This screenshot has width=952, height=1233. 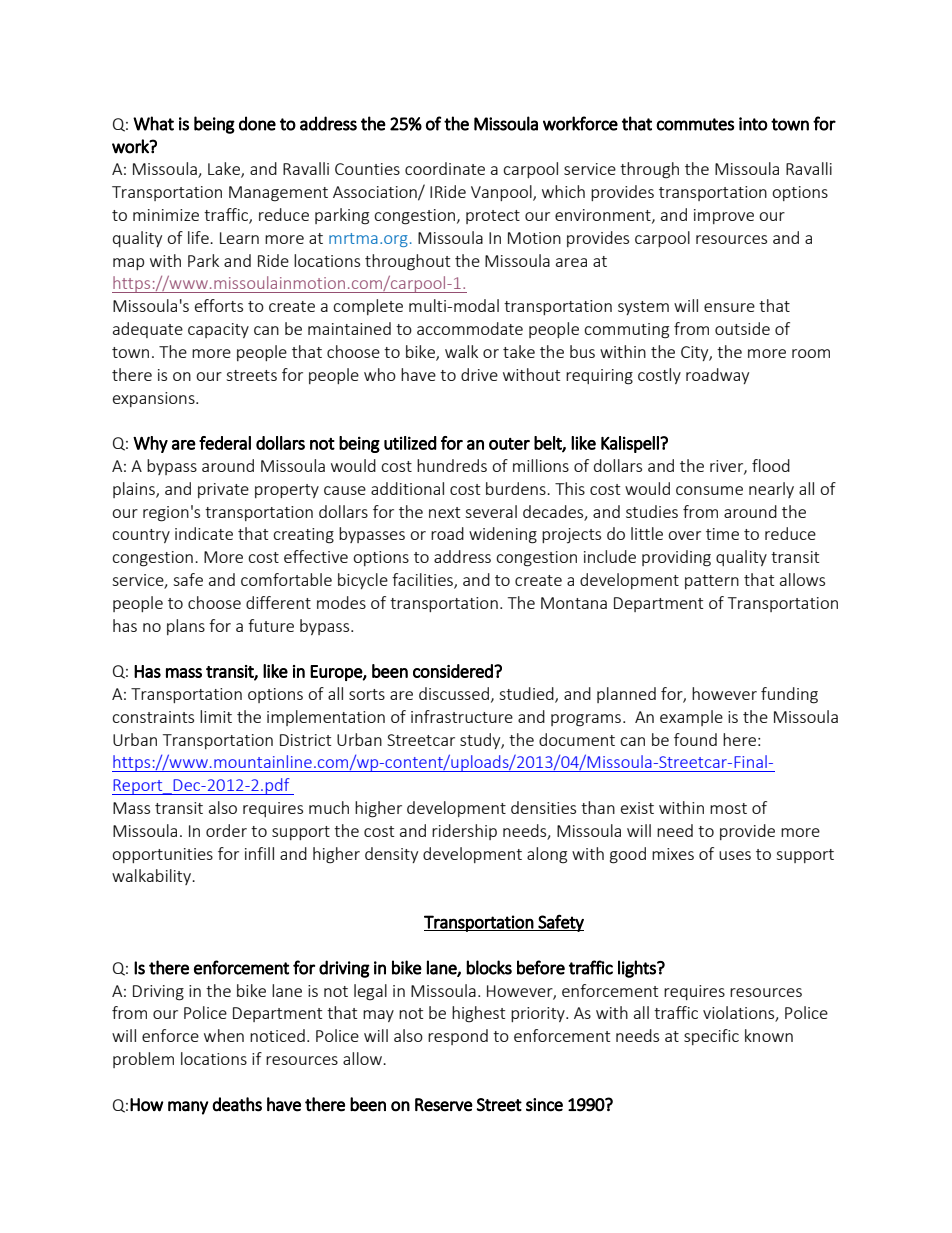 What do you see at coordinates (712, 582) in the screenshot?
I see `pattern` at bounding box center [712, 582].
